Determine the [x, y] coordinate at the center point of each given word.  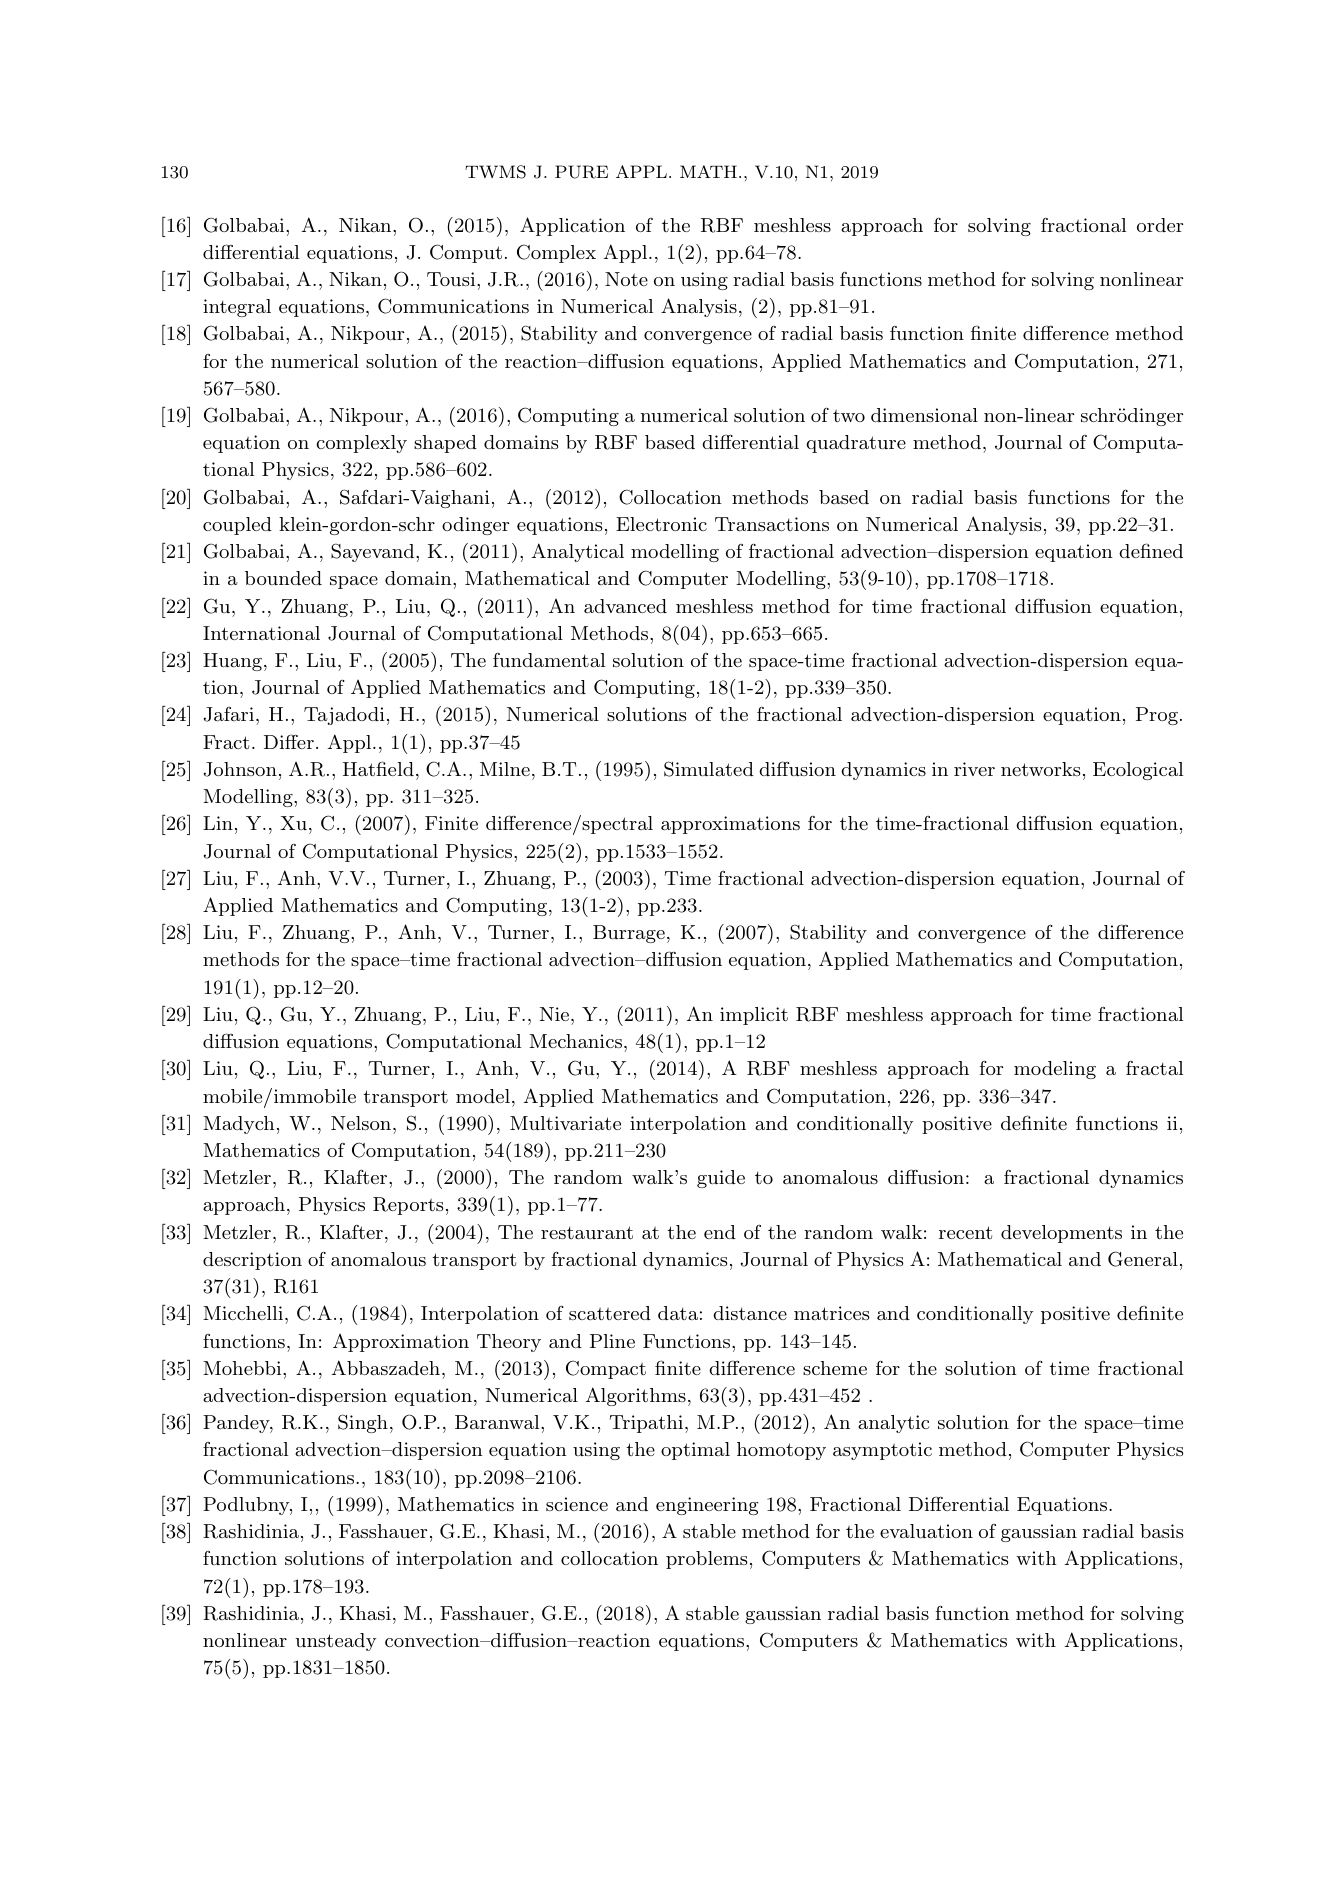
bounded [283, 578]
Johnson [240, 769]
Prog [1157, 716]
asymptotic [882, 1451]
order [1160, 225]
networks [1041, 769]
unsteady [336, 1642]
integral [237, 308]
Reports [408, 1206]
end [720, 1232]
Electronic [661, 524]
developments [1061, 1234]
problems [707, 1560]
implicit [754, 1016]
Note [626, 279]
